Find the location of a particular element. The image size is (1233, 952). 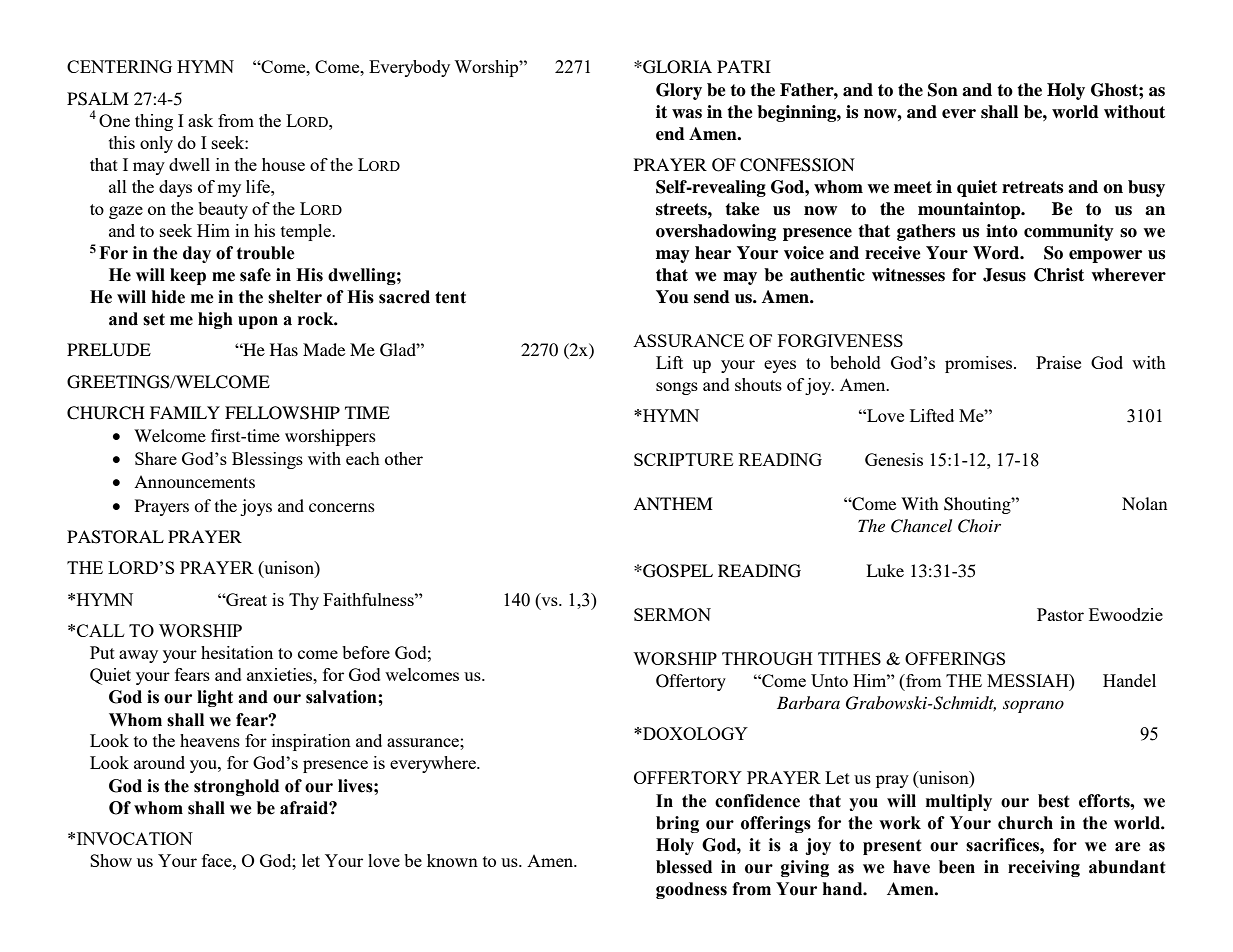

retreats is located at coordinates (1032, 187).
